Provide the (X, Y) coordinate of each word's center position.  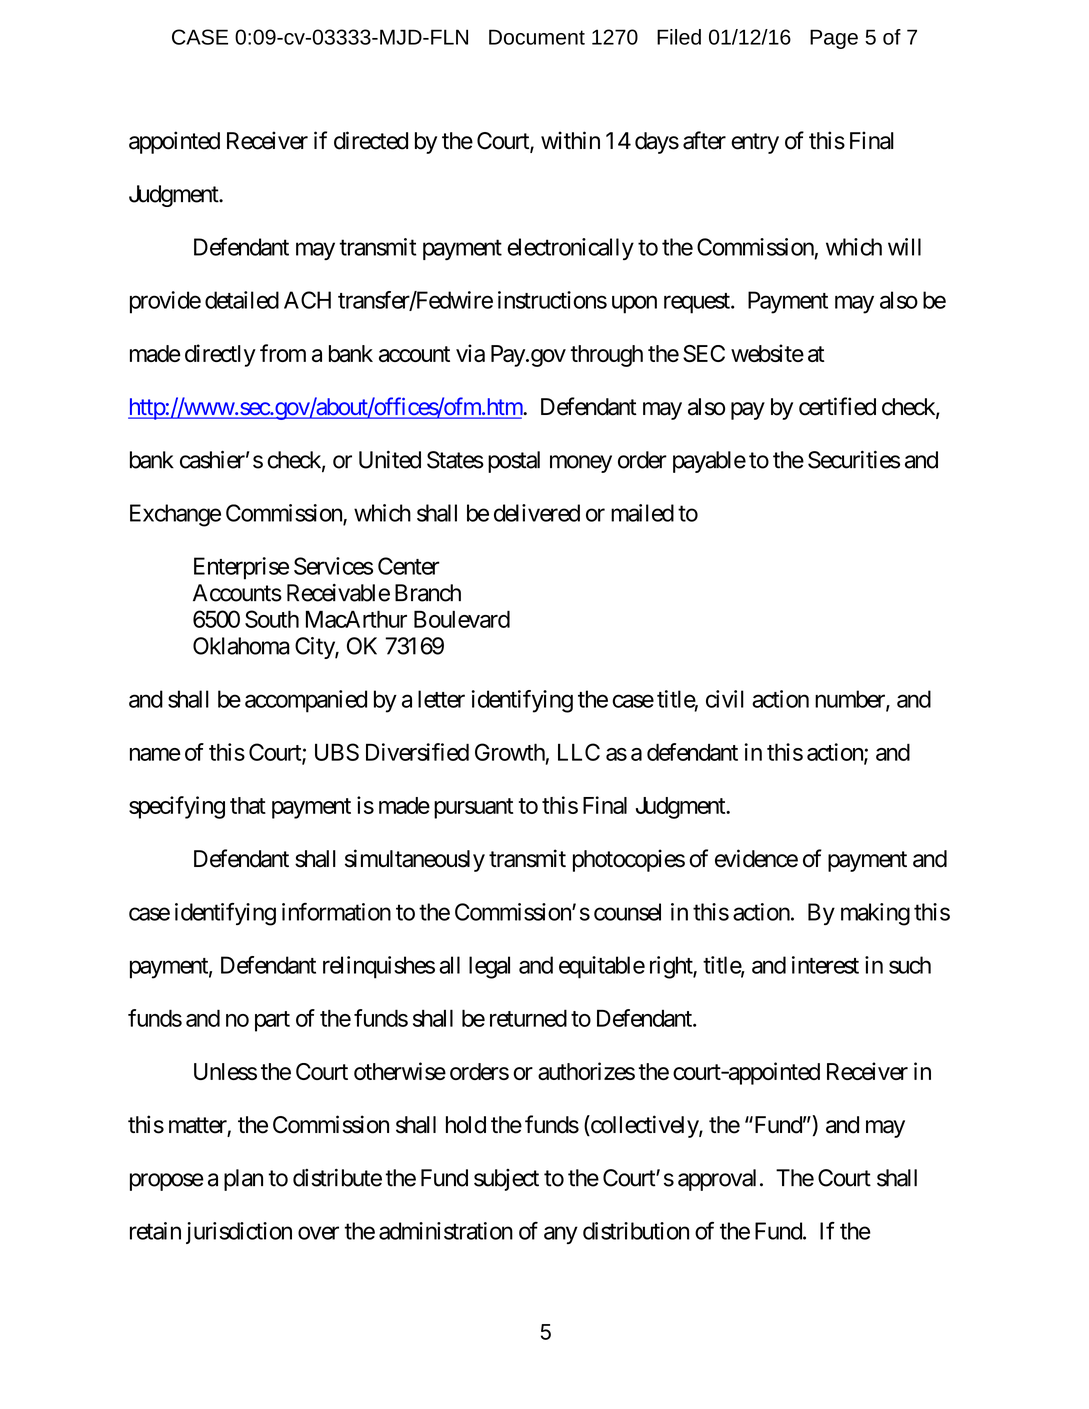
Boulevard (462, 619)
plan (243, 1180)
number (851, 700)
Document (537, 37)
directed (371, 140)
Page (834, 39)
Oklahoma (241, 646)
